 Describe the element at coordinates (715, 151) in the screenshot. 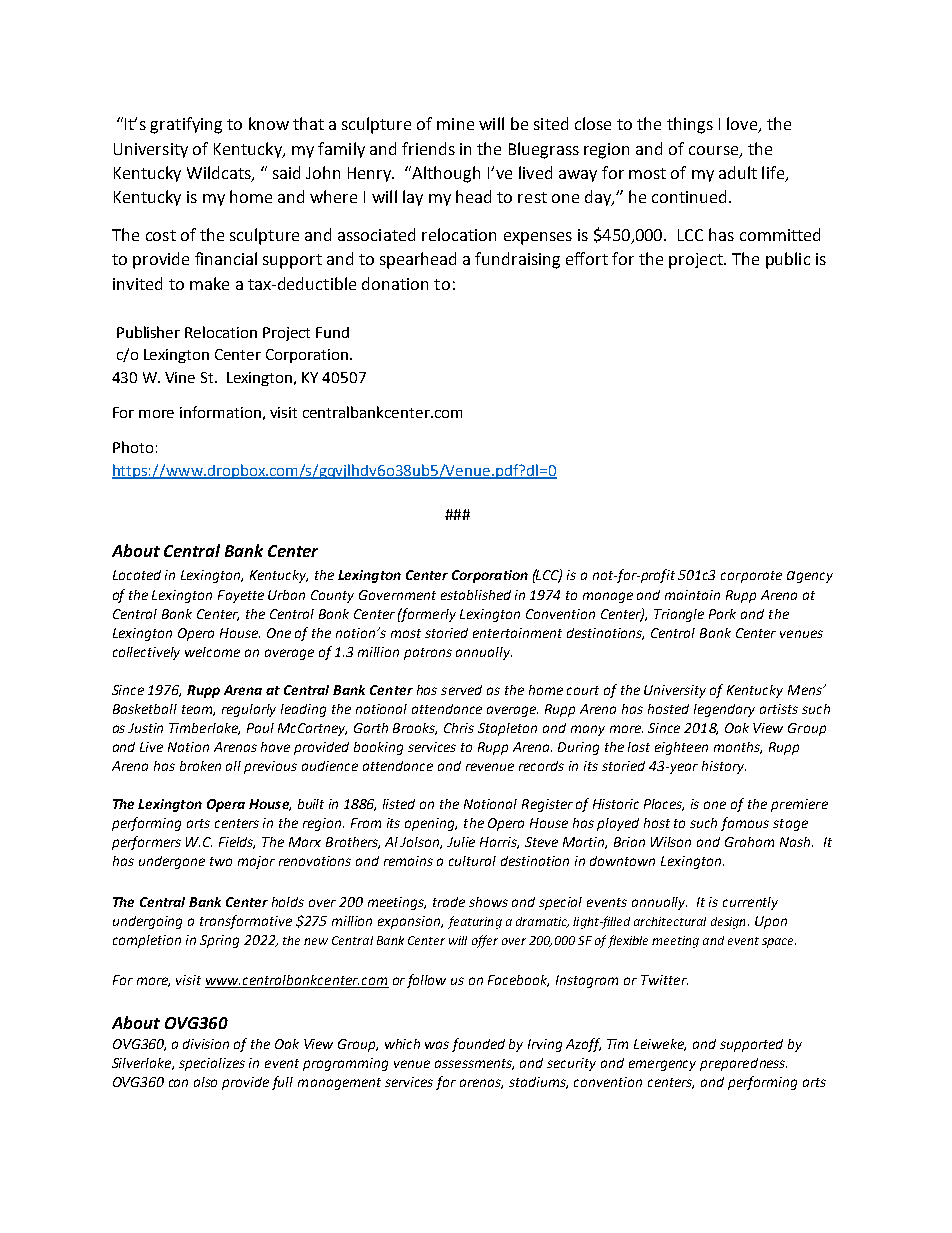

I see `course` at that location.
